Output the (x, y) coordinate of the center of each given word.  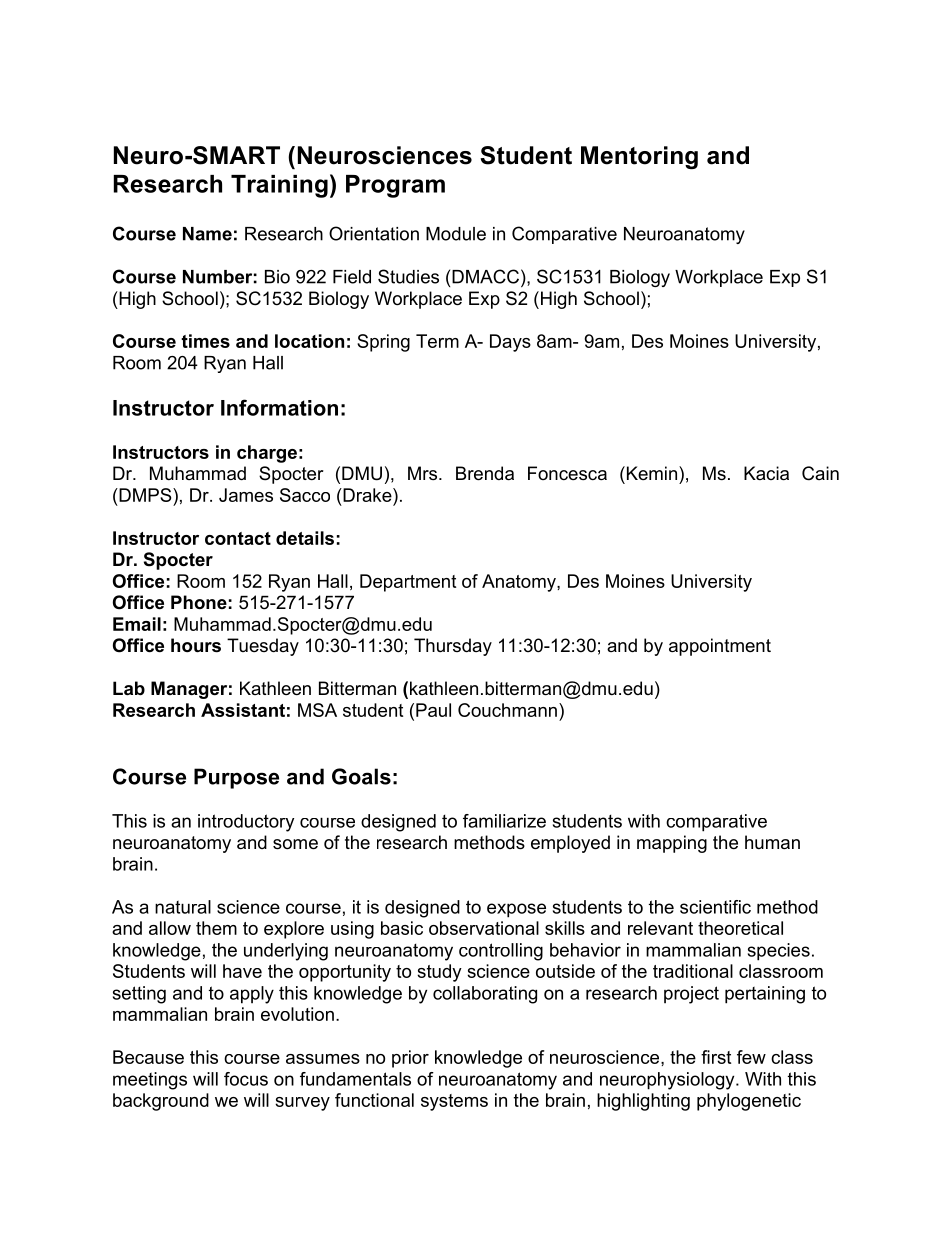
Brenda (485, 473)
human (772, 842)
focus (246, 1079)
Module (456, 234)
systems (454, 1102)
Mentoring (639, 157)
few (751, 1057)
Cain (820, 473)
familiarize (504, 821)
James (246, 495)
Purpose (236, 778)
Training (279, 186)
